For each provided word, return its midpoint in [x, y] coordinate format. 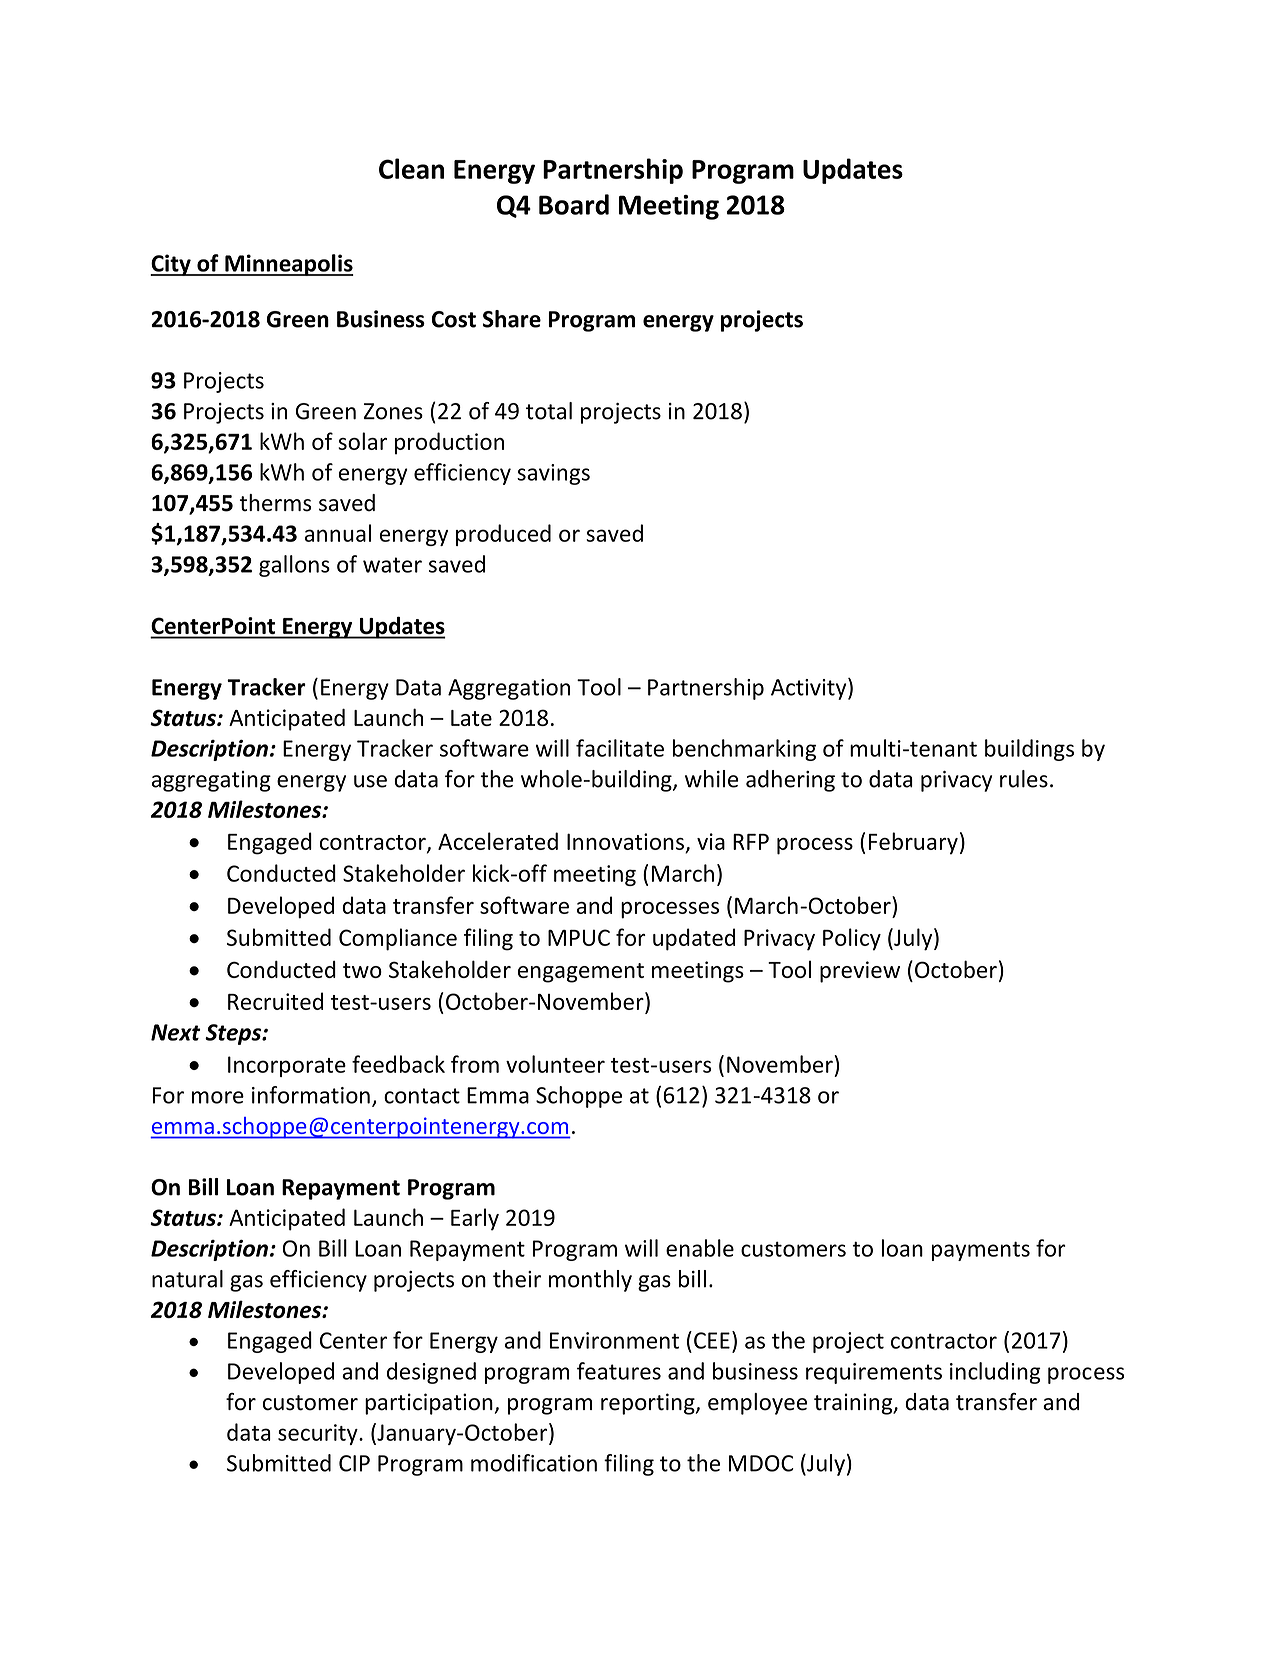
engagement [581, 973]
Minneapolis [288, 265]
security [319, 1434]
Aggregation [509, 689]
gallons [294, 566]
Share [512, 319]
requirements [874, 1373]
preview [860, 972]
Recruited [275, 1001]
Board [574, 204]
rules [1024, 779]
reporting [649, 1404]
